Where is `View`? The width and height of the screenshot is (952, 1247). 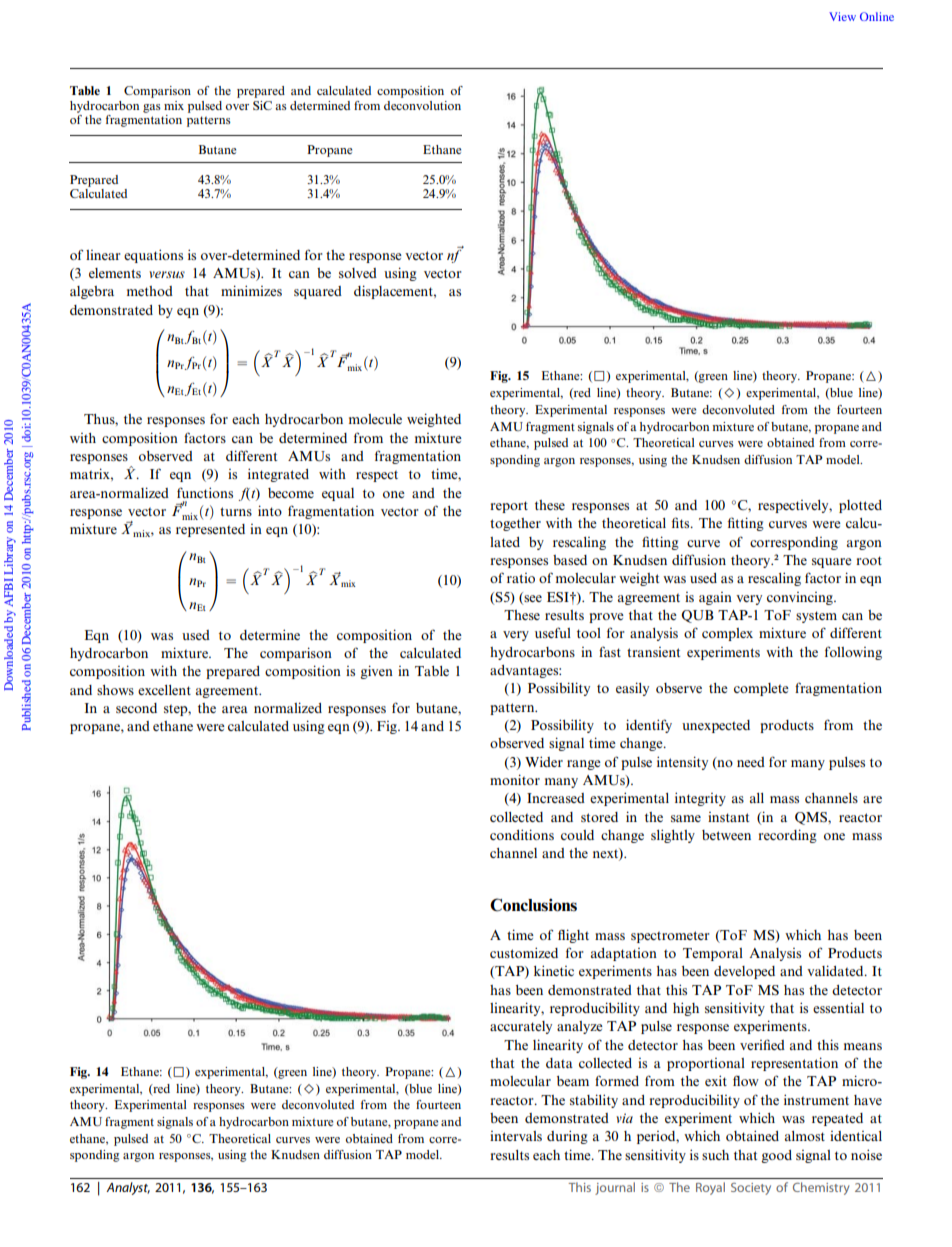 View is located at coordinates (842, 16).
